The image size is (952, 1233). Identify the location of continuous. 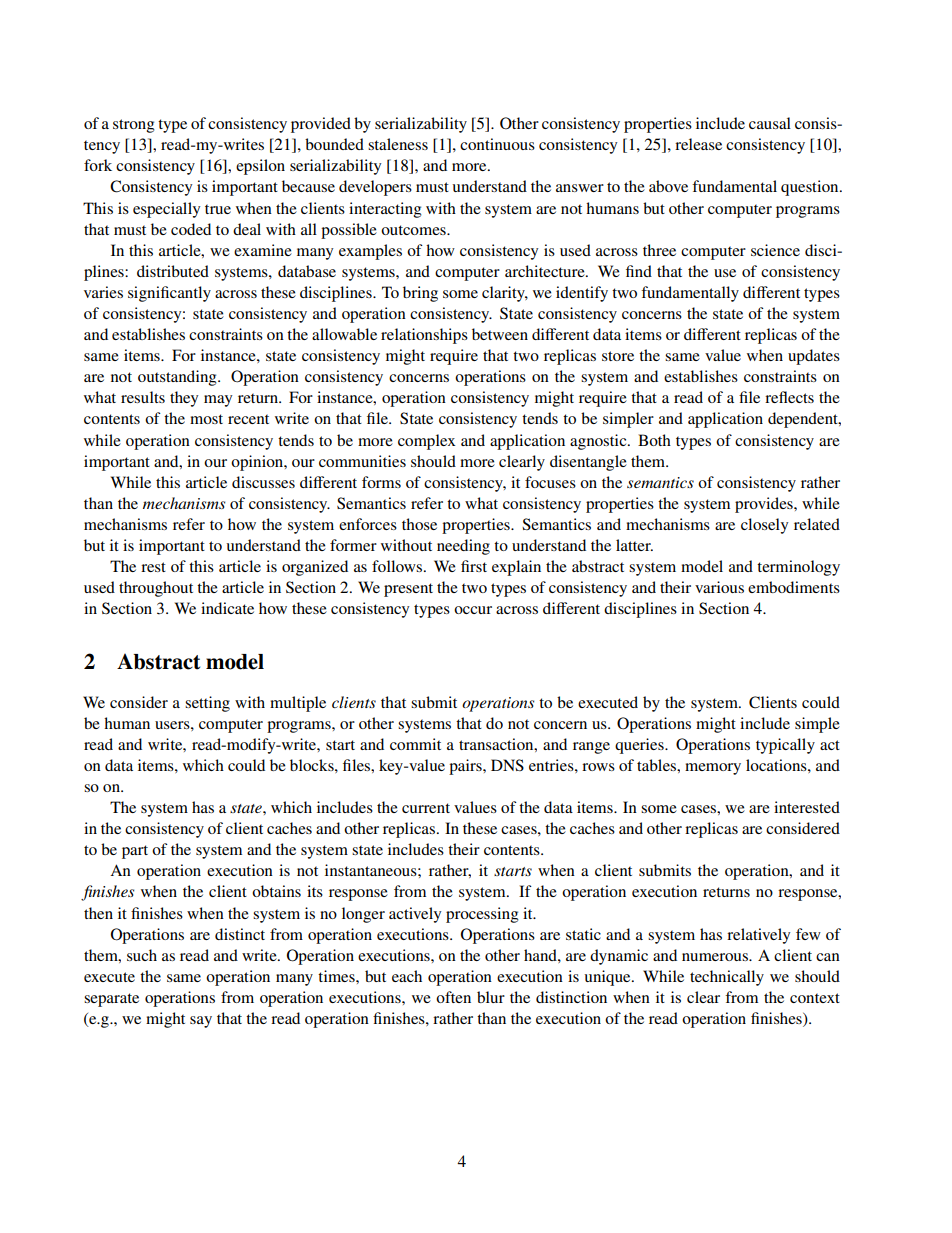
(497, 144).
